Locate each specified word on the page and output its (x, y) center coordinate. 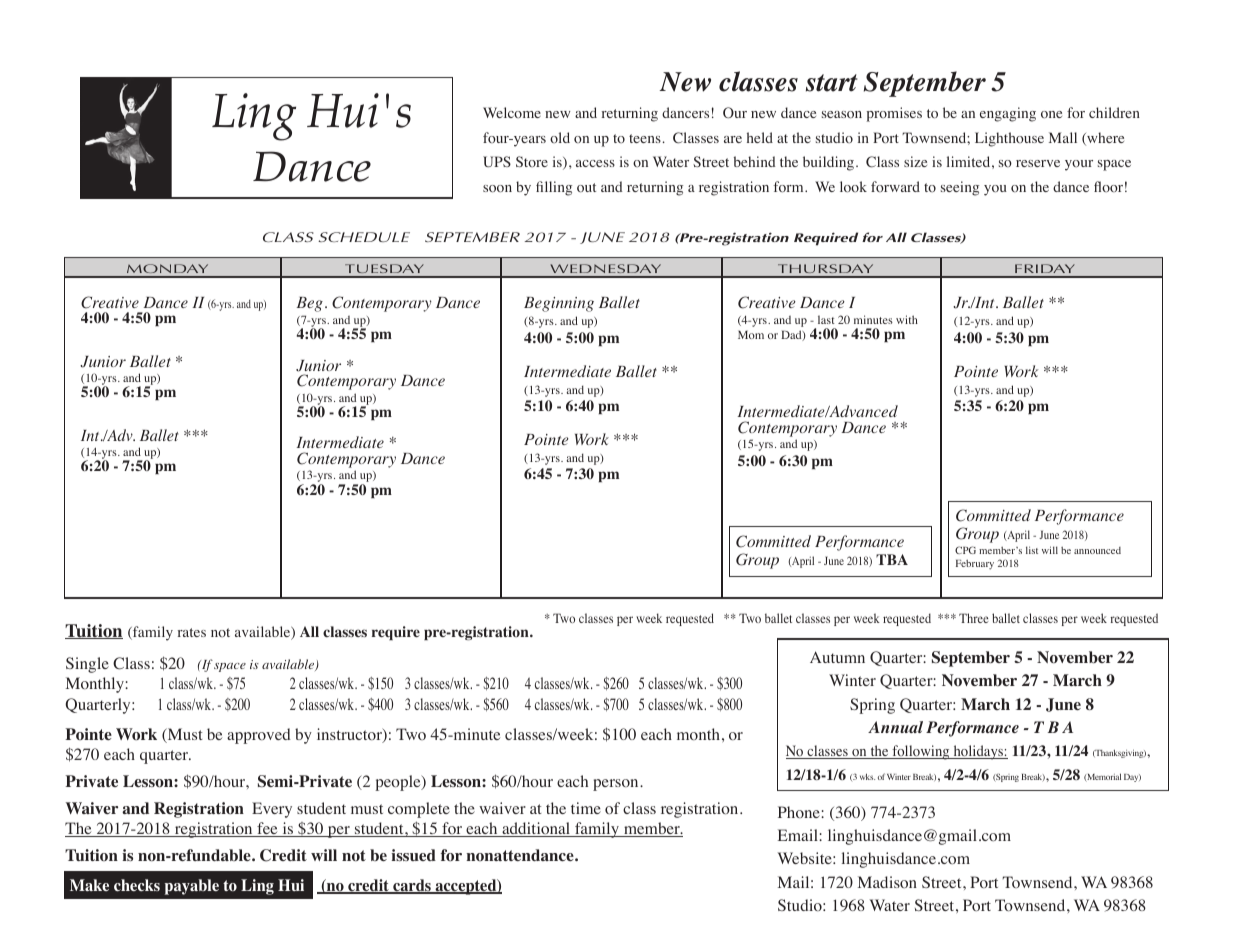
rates (192, 632)
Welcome (512, 112)
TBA (892, 559)
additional (536, 829)
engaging (1008, 114)
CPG (965, 550)
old (560, 137)
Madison (887, 882)
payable (192, 887)
